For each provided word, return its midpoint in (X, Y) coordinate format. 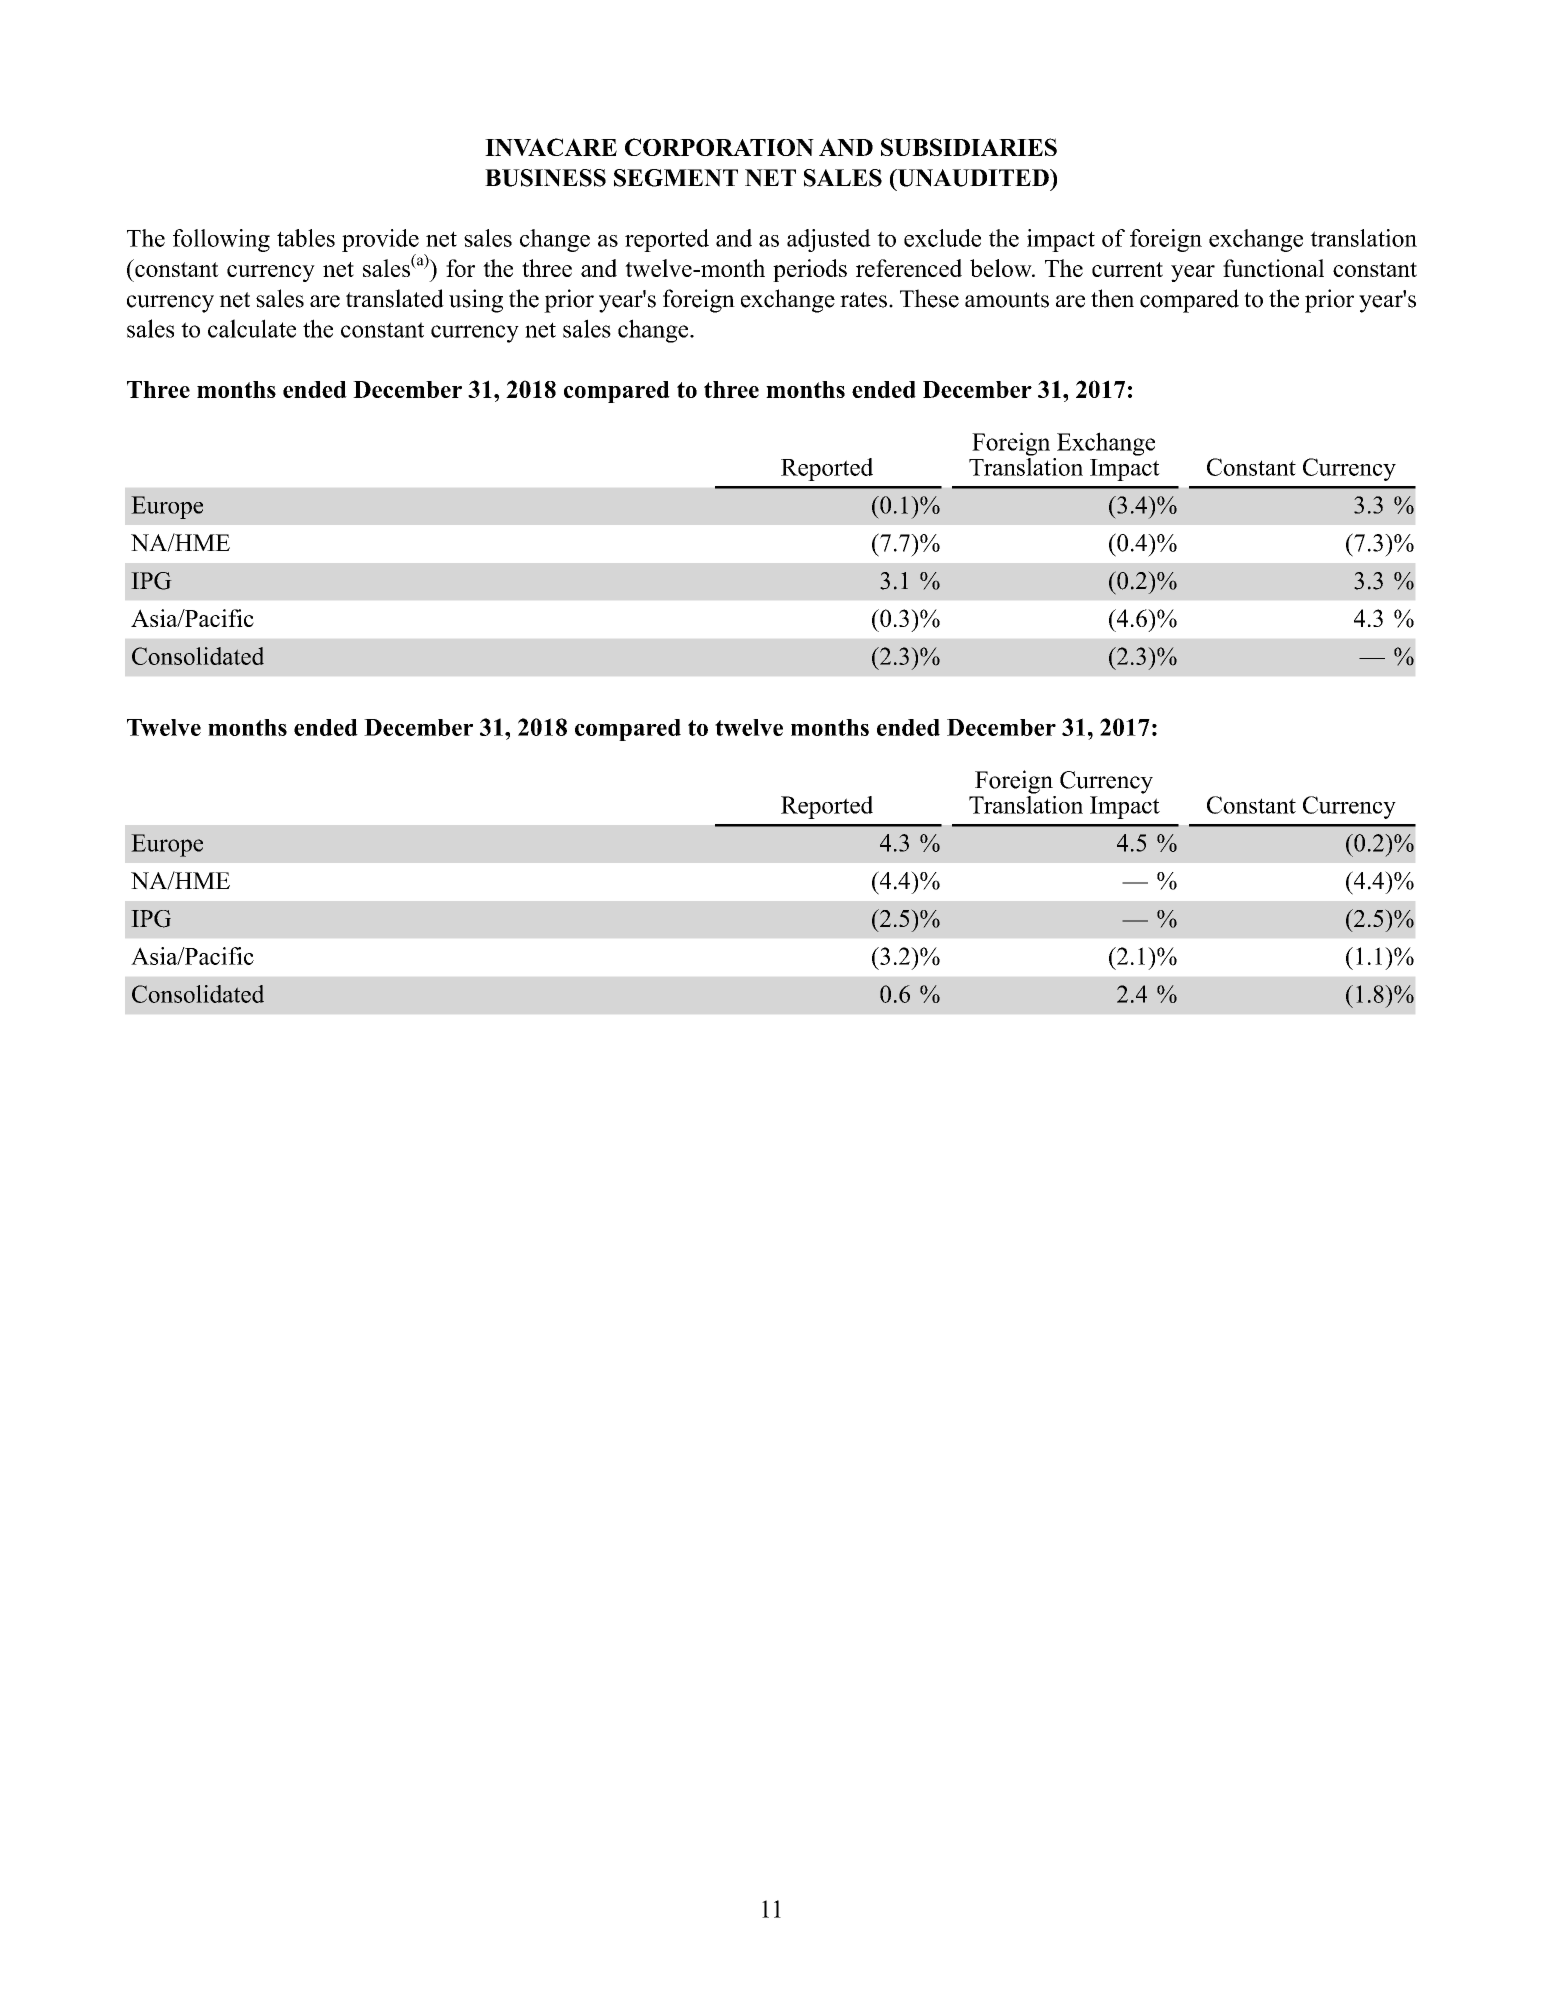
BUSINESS (545, 178)
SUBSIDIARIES (969, 147)
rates (863, 300)
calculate (252, 328)
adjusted (829, 240)
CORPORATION (719, 147)
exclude (942, 238)
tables (306, 238)
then (1112, 298)
